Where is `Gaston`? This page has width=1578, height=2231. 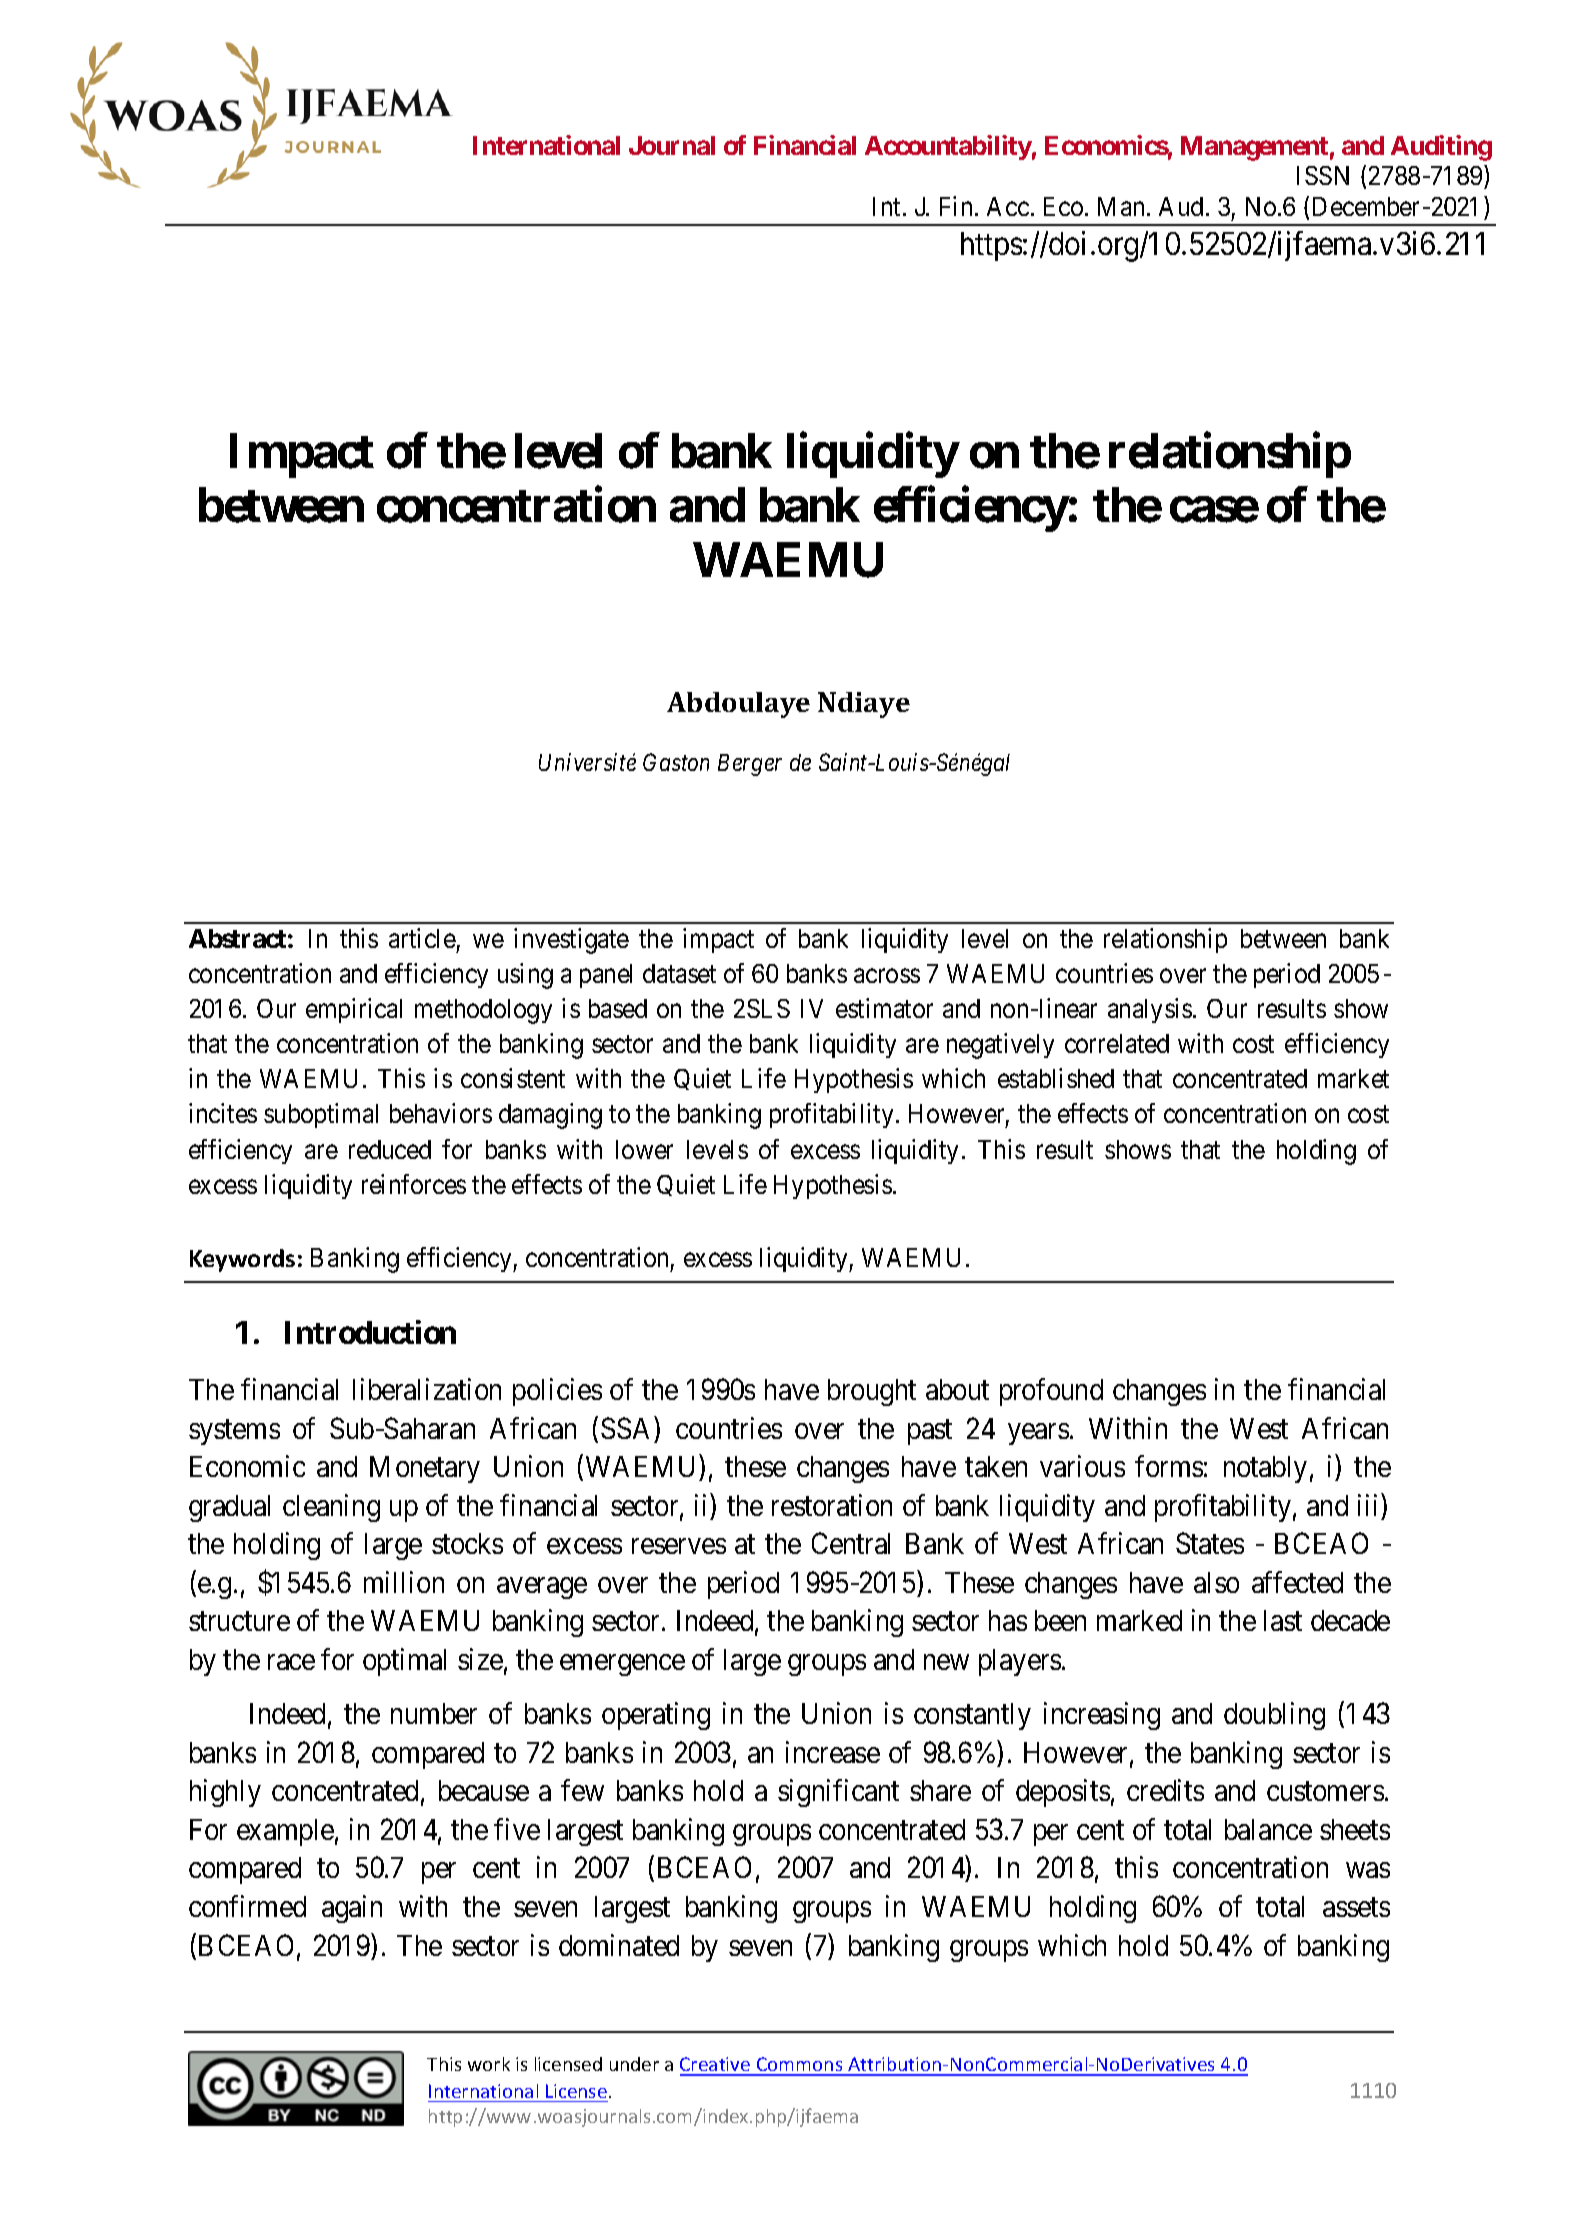 Gaston is located at coordinates (676, 762).
